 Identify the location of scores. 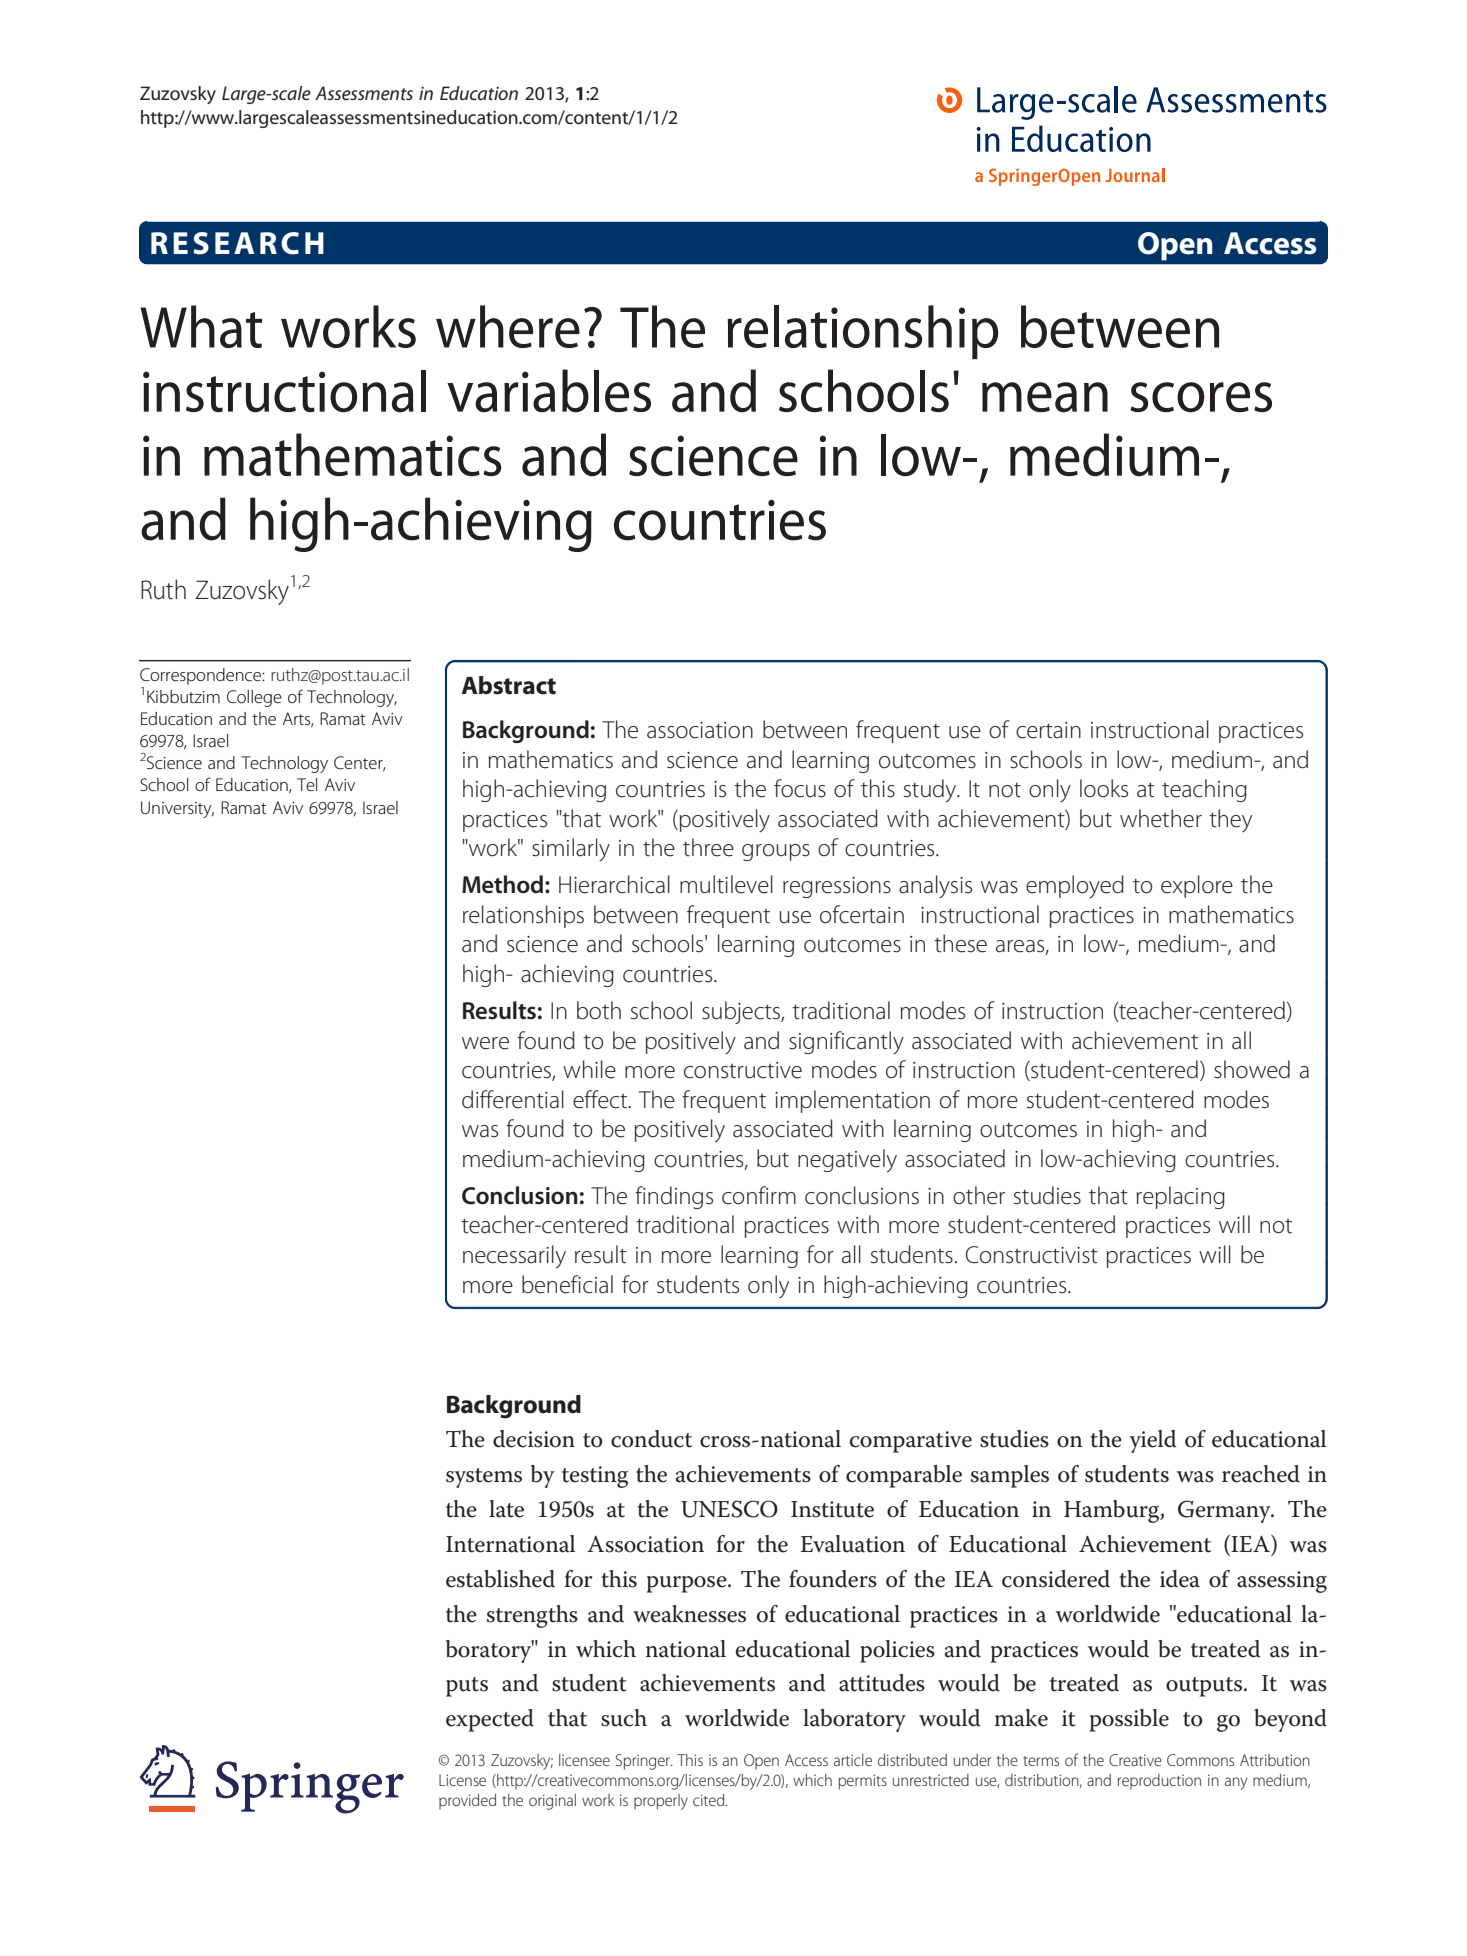
(1201, 397).
